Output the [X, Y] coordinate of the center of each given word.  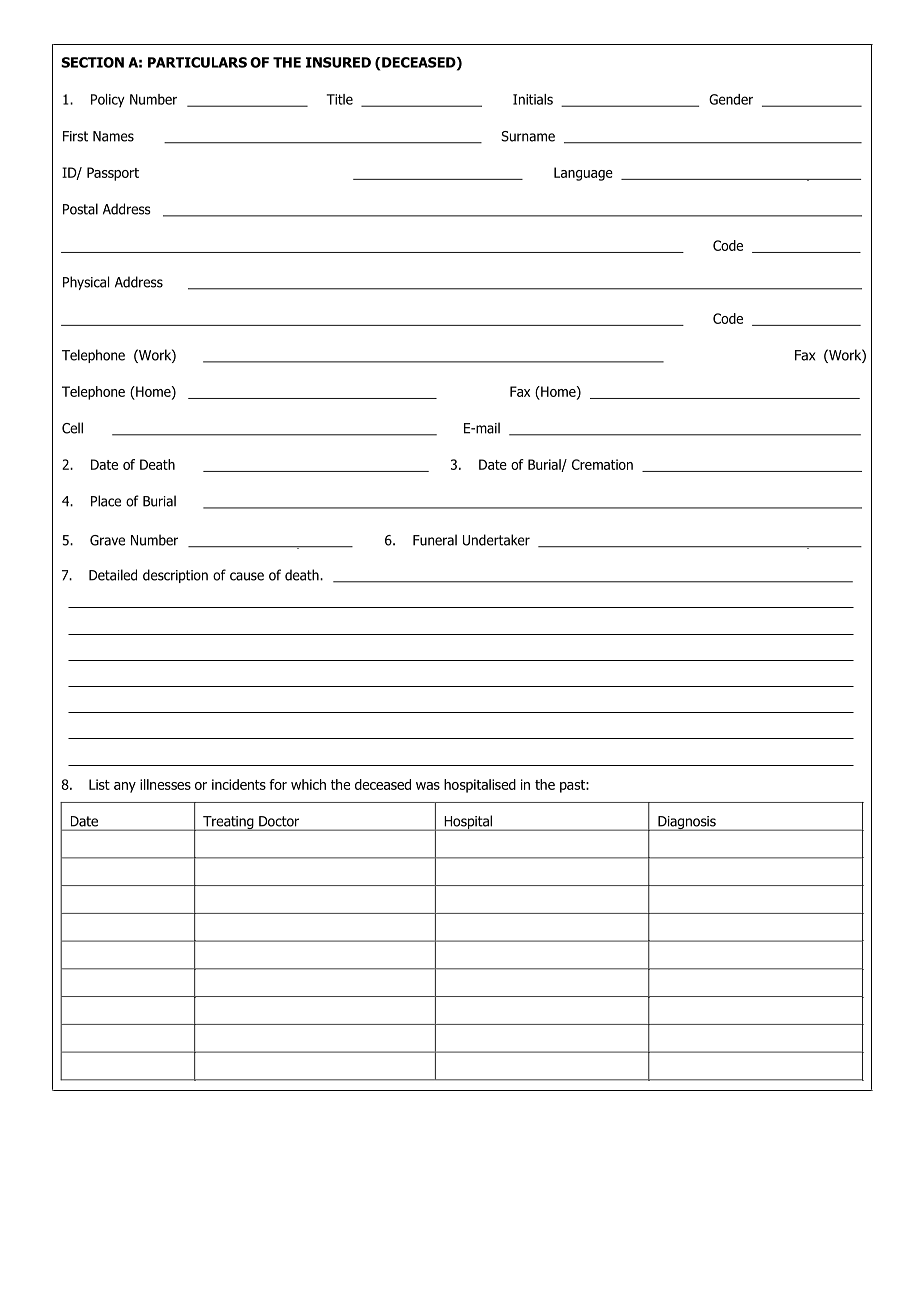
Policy [108, 101]
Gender [731, 99]
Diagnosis [687, 823]
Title [340, 99]
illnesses [165, 784]
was [428, 786]
